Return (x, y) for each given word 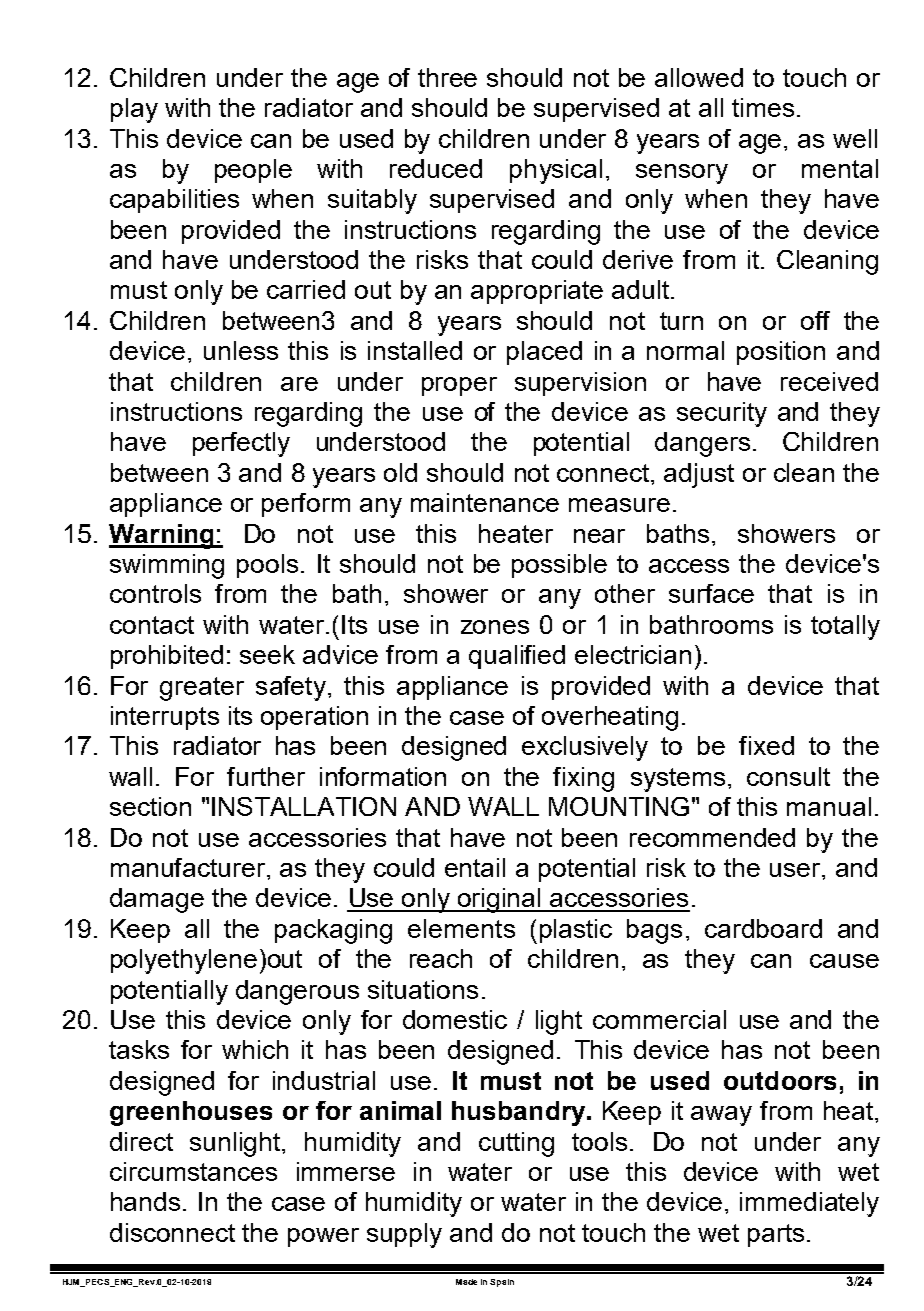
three (447, 77)
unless (241, 350)
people (253, 171)
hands (145, 1201)
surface (711, 593)
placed (544, 353)
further (266, 776)
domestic (455, 1019)
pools (267, 566)
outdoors (780, 1080)
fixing (583, 779)
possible (559, 566)
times (763, 107)
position (781, 353)
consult (788, 776)
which (255, 1049)
